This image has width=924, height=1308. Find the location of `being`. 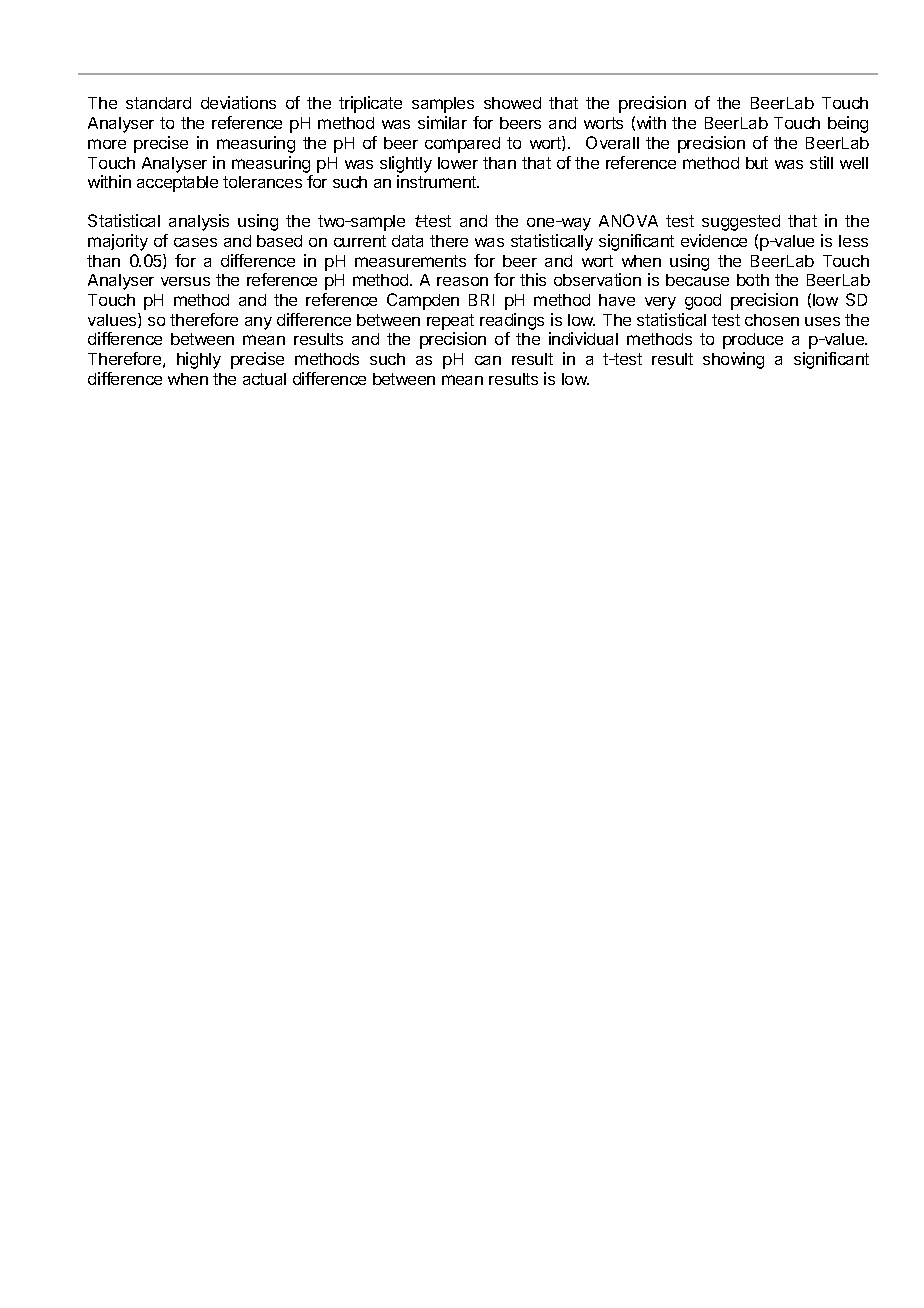

being is located at coordinates (848, 124).
